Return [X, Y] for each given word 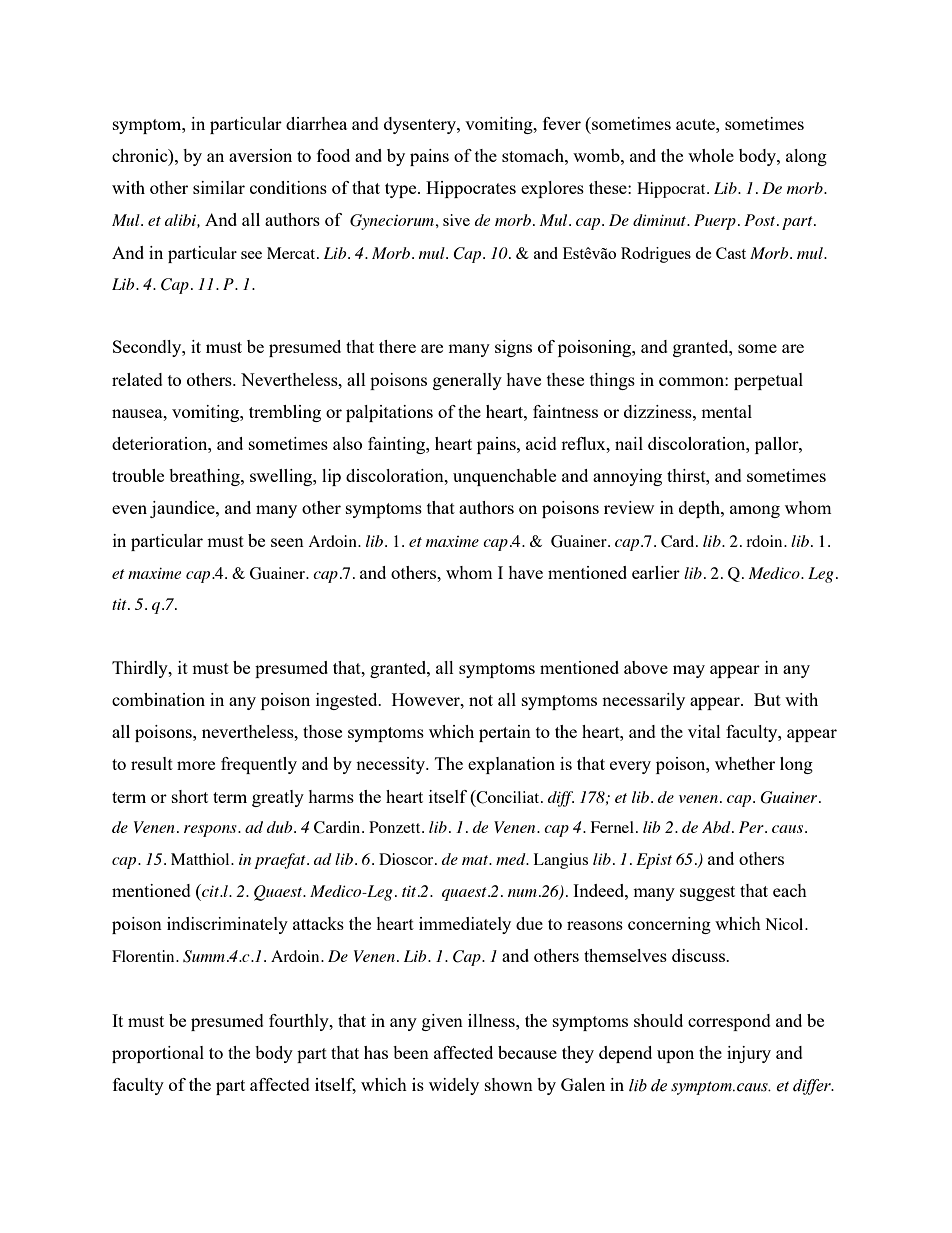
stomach [534, 155]
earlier [656, 572]
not [481, 700]
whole [711, 155]
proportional [158, 1054]
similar [219, 187]
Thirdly [141, 669]
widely [454, 1086]
